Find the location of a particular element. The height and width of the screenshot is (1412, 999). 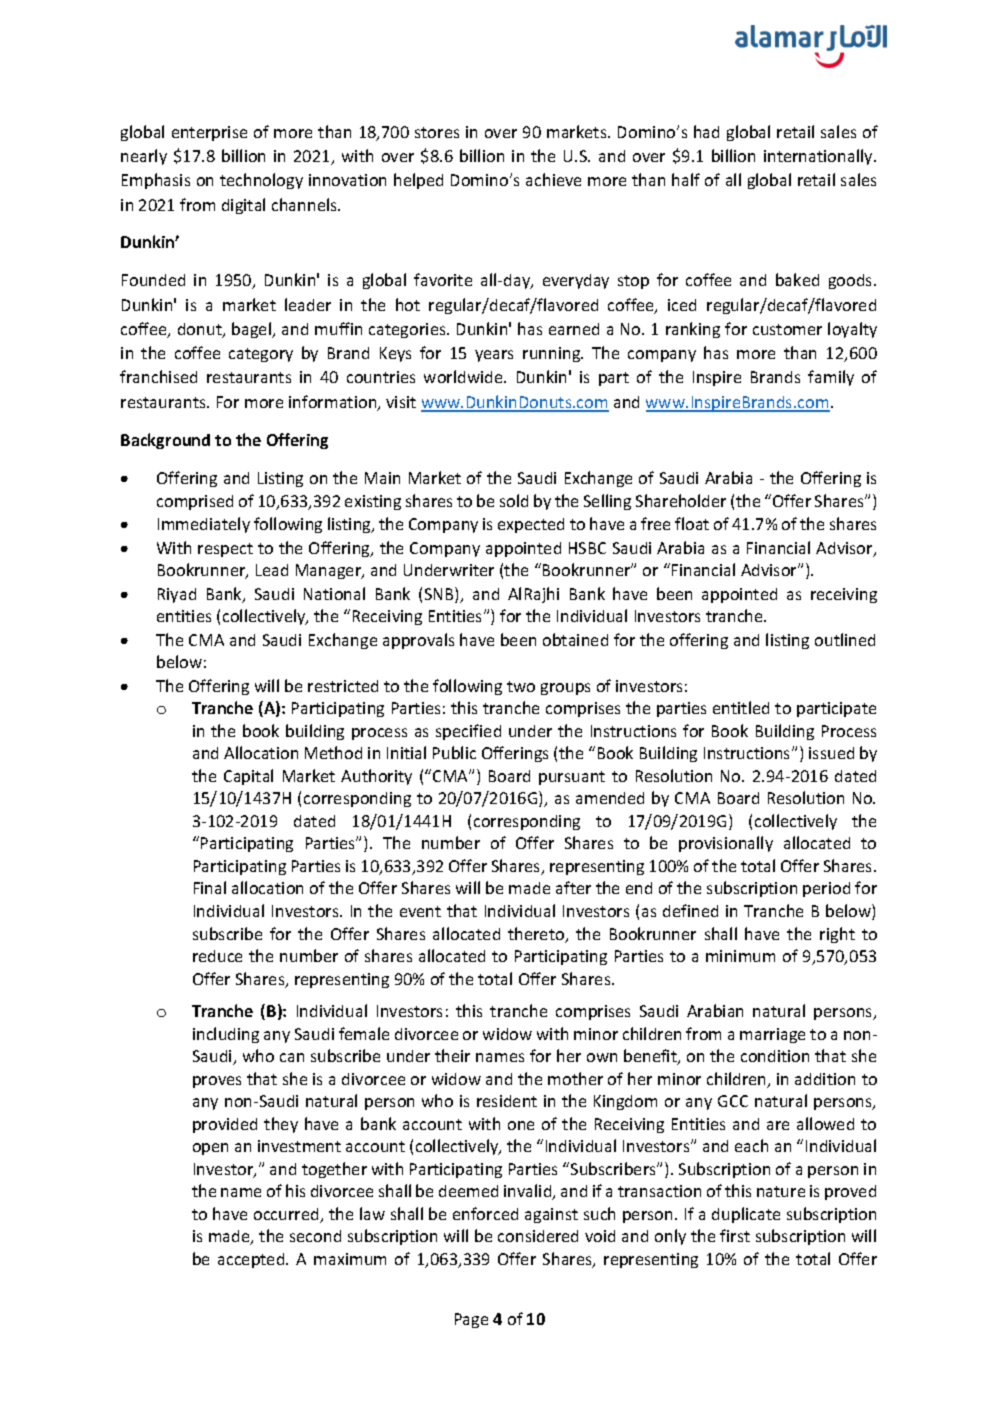

accepted is located at coordinates (252, 1260).
